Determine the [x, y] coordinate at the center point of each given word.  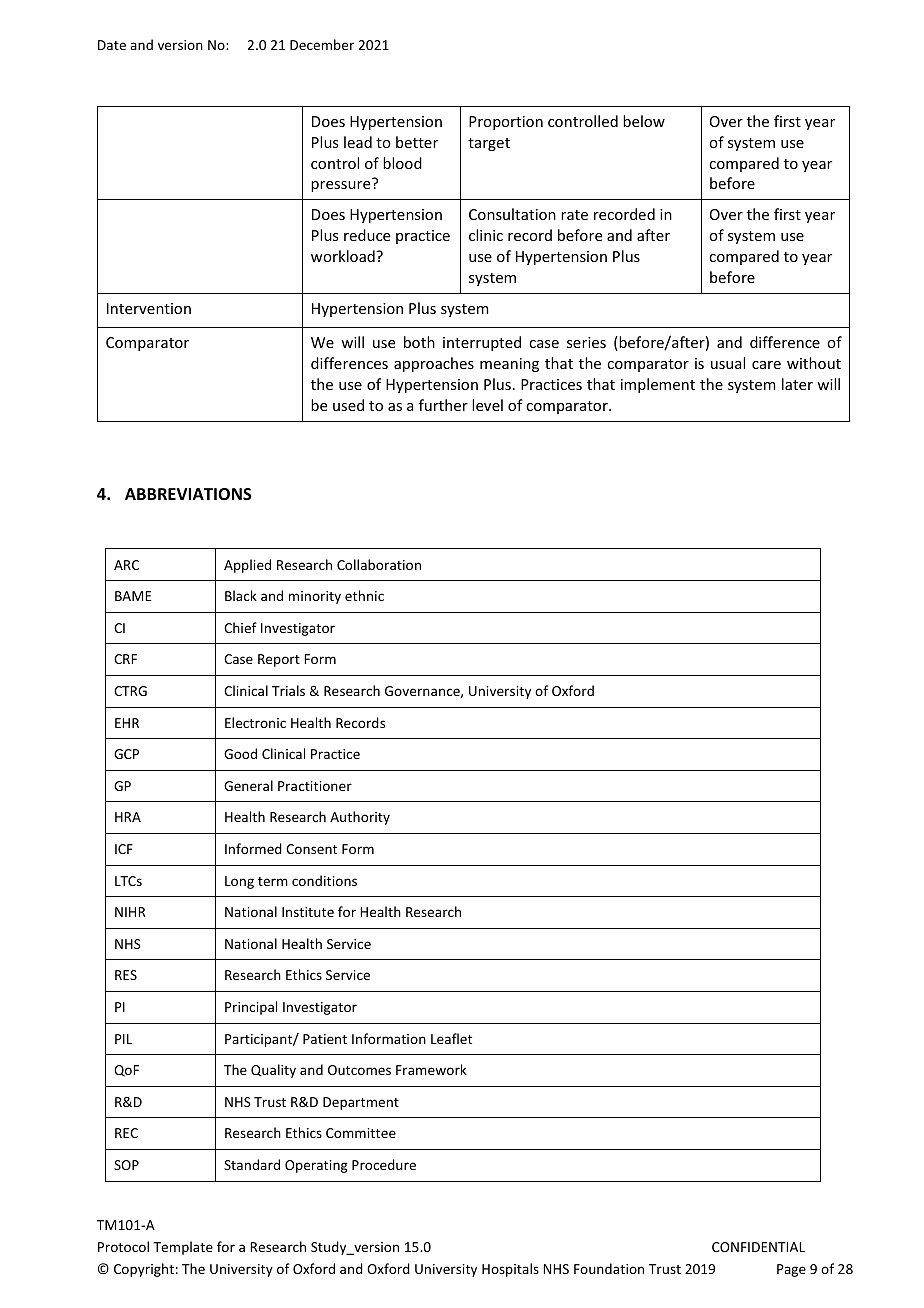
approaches [434, 364]
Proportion [506, 123]
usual [728, 363]
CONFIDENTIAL [758, 1247]
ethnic [364, 595]
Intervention [149, 308]
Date [112, 45]
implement [658, 385]
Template [183, 1248]
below [644, 121]
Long [239, 882]
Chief [240, 627]
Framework [431, 1069]
